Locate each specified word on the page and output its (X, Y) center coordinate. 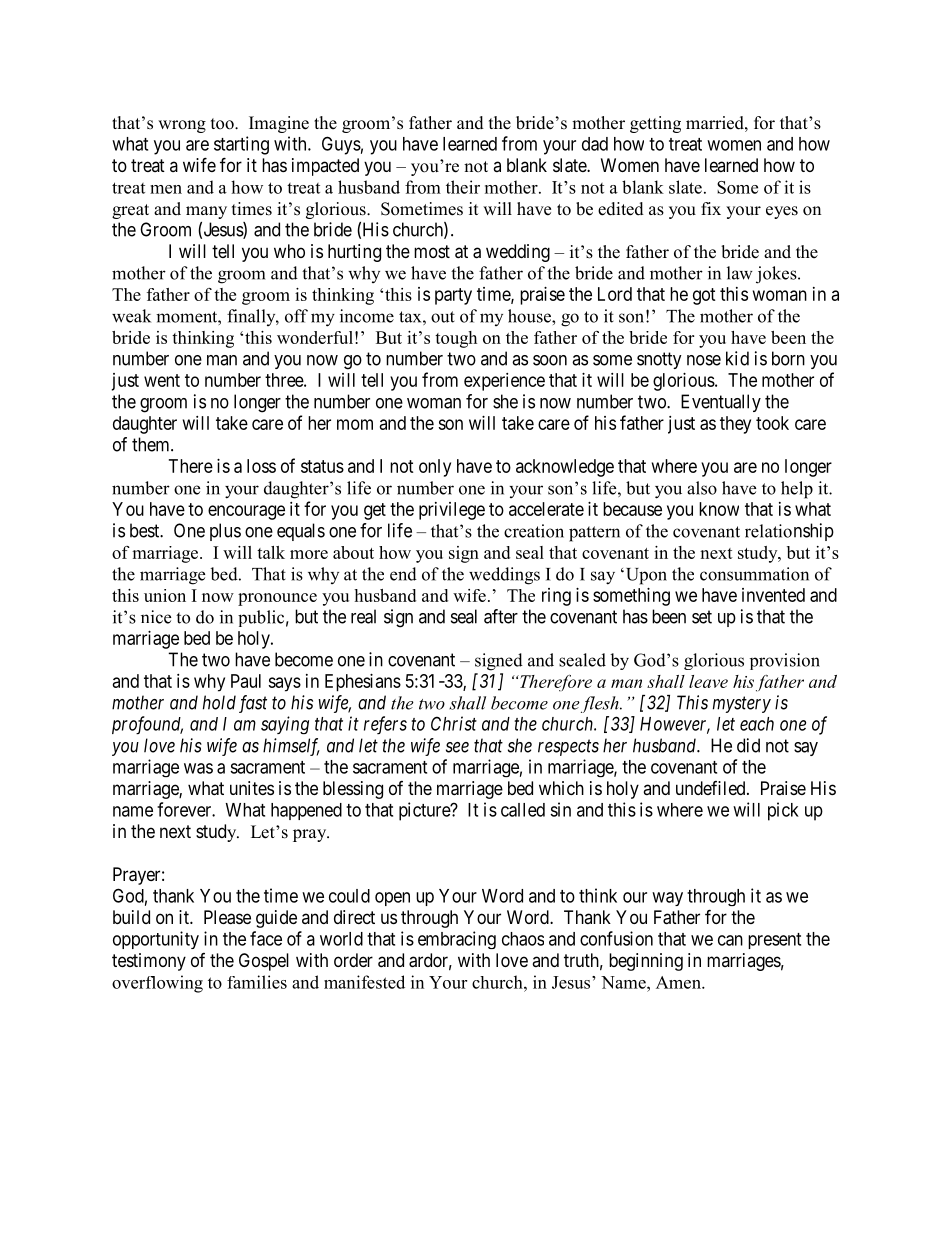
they (735, 425)
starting (241, 145)
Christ (454, 723)
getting (655, 124)
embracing (457, 940)
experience (504, 382)
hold (219, 702)
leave (708, 681)
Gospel (264, 962)
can (730, 940)
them (152, 444)
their (463, 187)
